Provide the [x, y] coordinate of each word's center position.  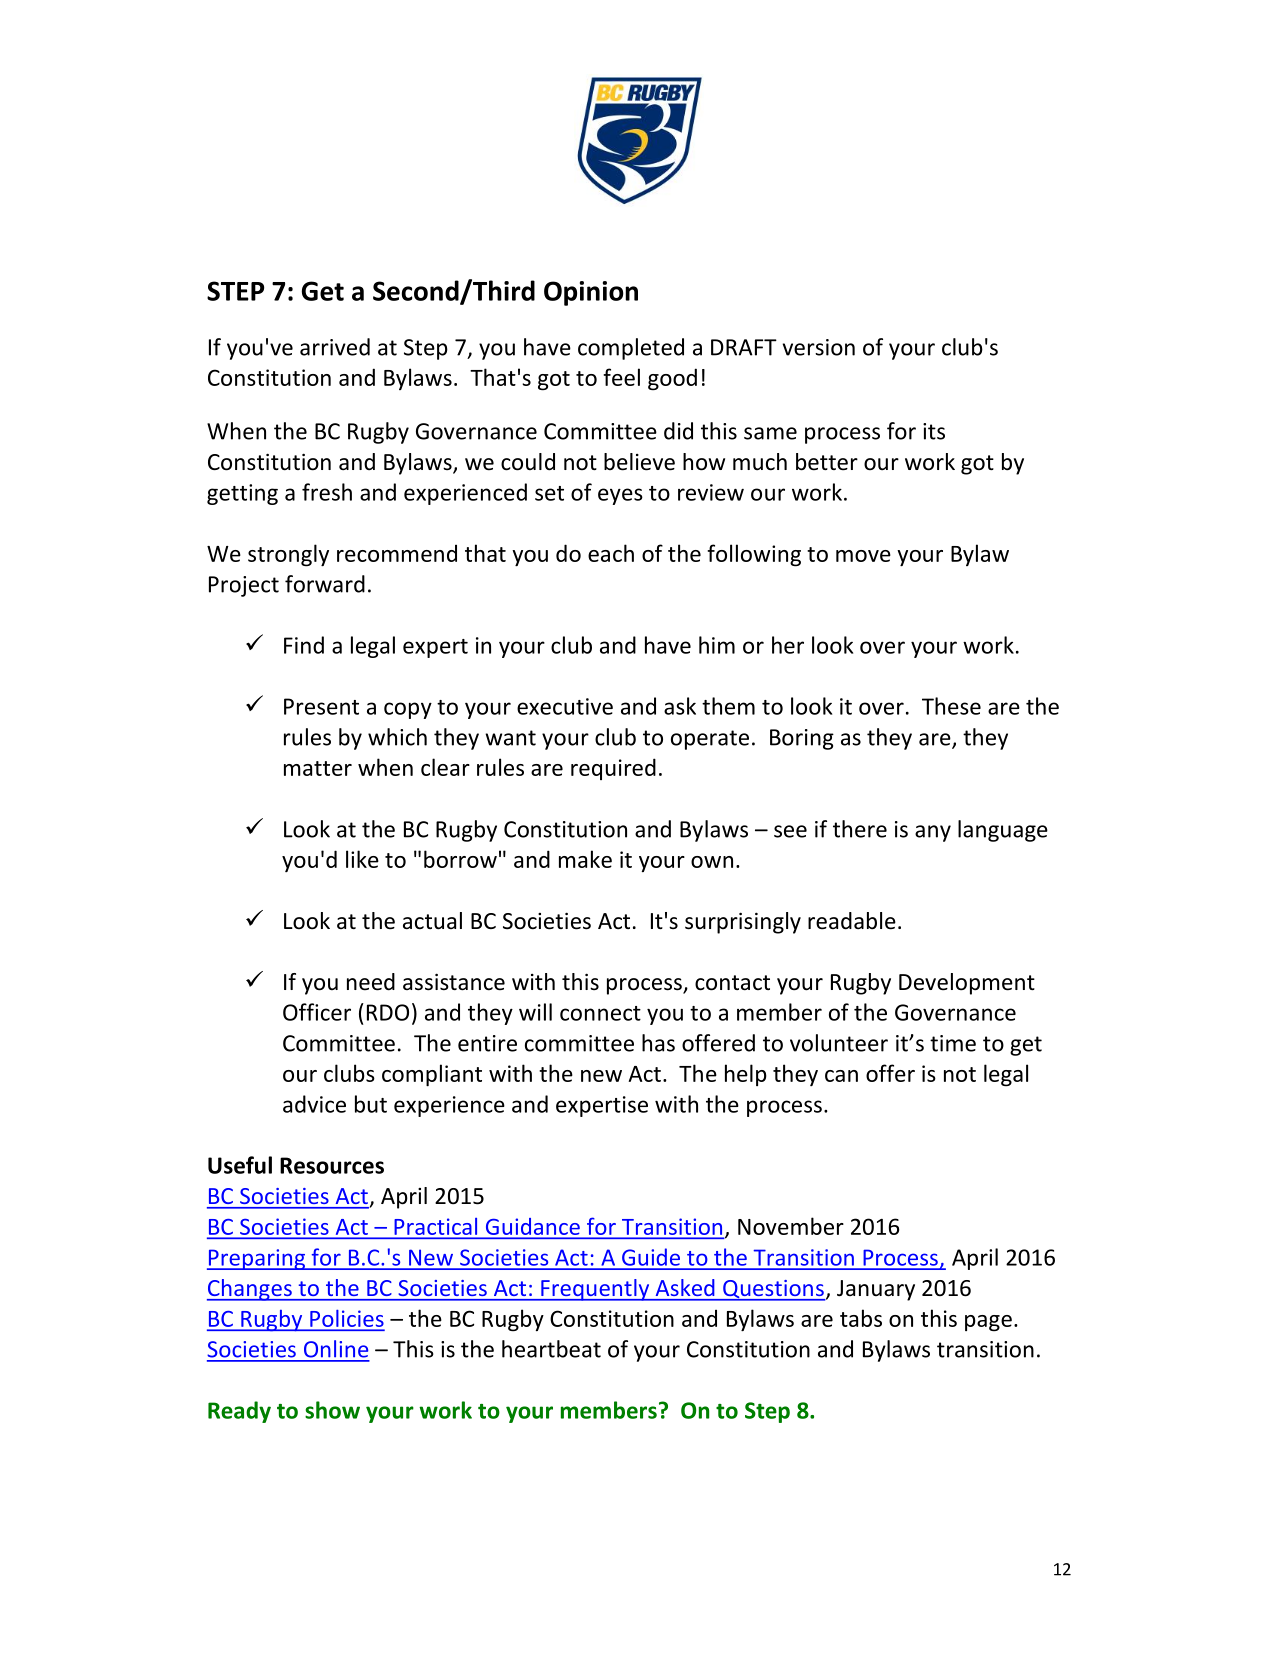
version [819, 347]
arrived [335, 347]
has [658, 1043]
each [611, 553]
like [362, 859]
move [863, 556]
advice [314, 1104]
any [933, 833]
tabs [861, 1318]
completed [631, 349]
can [841, 1076]
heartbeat [551, 1349]
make [585, 859]
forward [325, 584]
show [332, 1410]
